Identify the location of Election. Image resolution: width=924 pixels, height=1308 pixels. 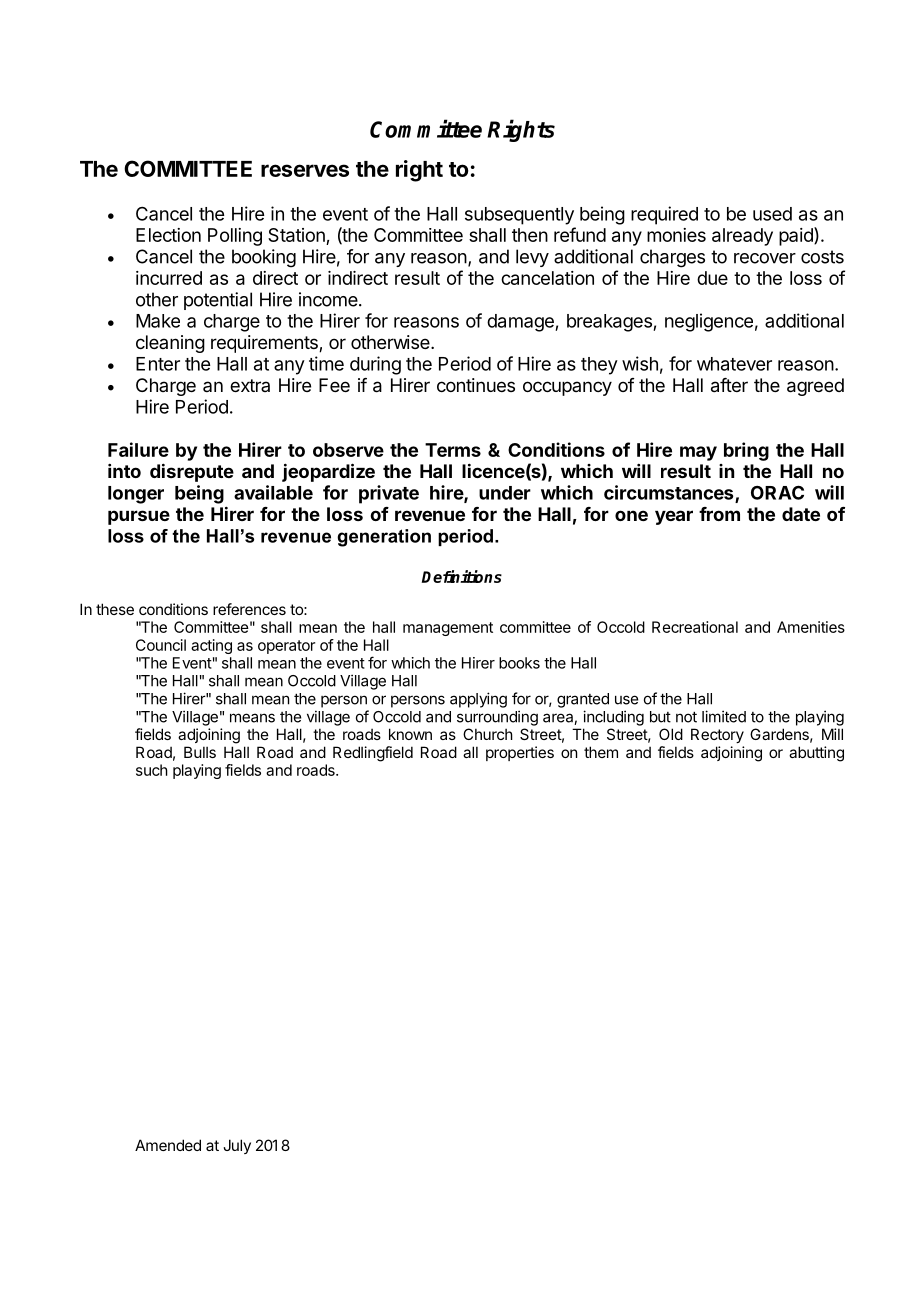
(168, 235).
